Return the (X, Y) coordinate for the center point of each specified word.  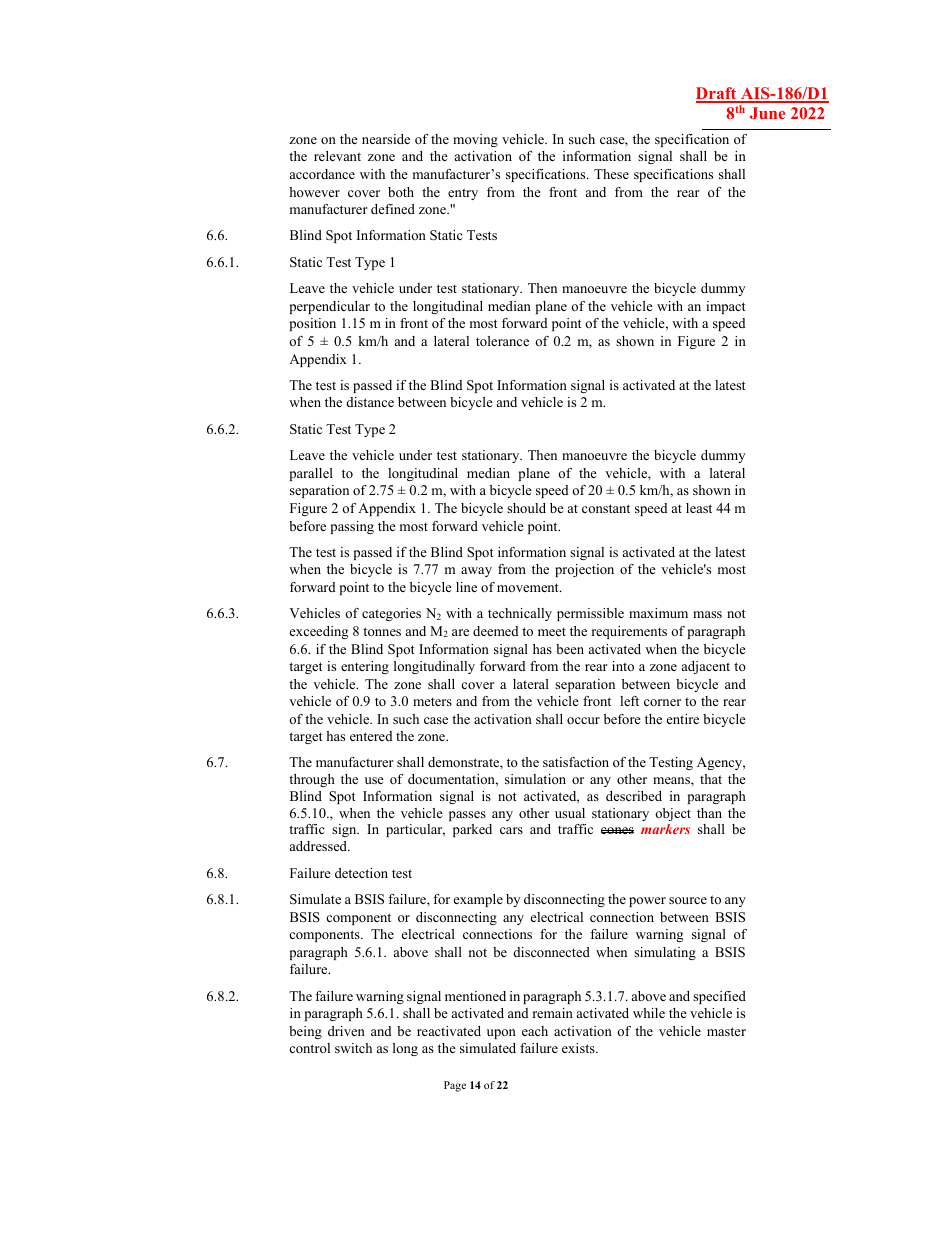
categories (391, 614)
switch (353, 1048)
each (535, 1031)
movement (529, 587)
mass (707, 614)
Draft (717, 94)
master (726, 1031)
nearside (386, 139)
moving (475, 140)
